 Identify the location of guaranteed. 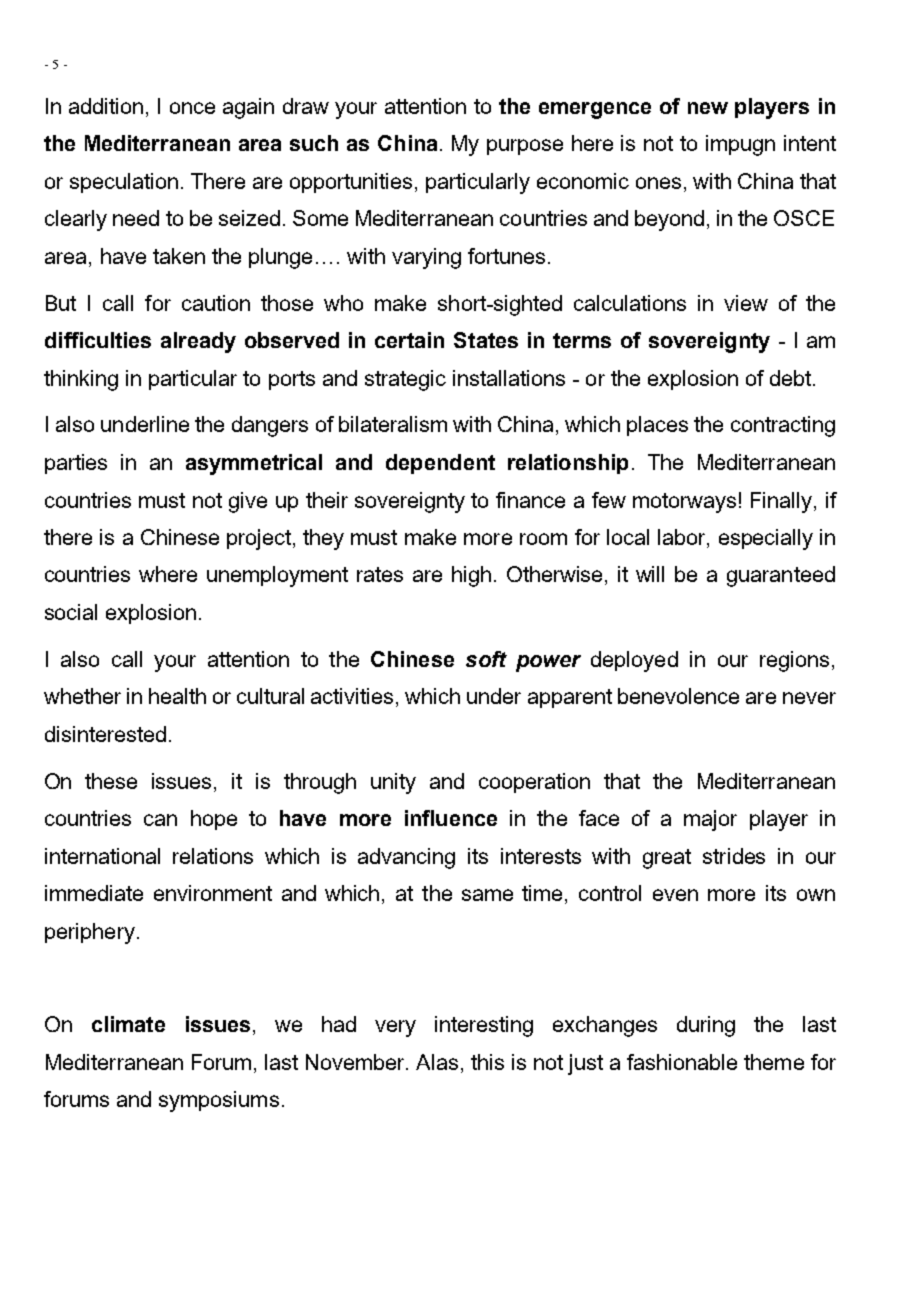
(781, 576).
